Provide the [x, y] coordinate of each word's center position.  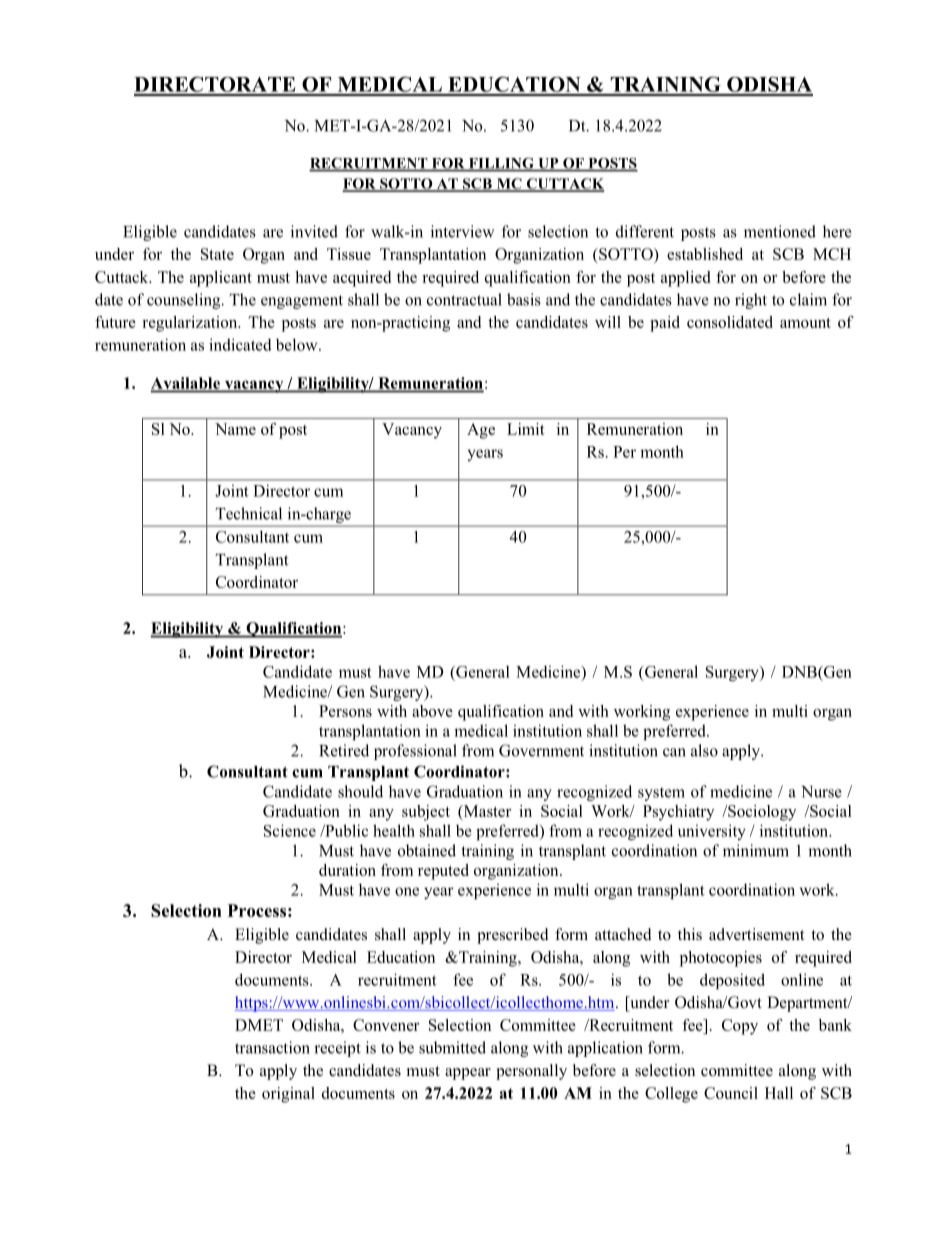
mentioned [780, 231]
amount [805, 323]
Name [235, 429]
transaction [272, 1047]
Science [290, 830]
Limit [526, 429]
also [704, 750]
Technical [249, 513]
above [432, 711]
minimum [756, 850]
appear [468, 1074]
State [217, 254]
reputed [443, 872]
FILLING [501, 164]
